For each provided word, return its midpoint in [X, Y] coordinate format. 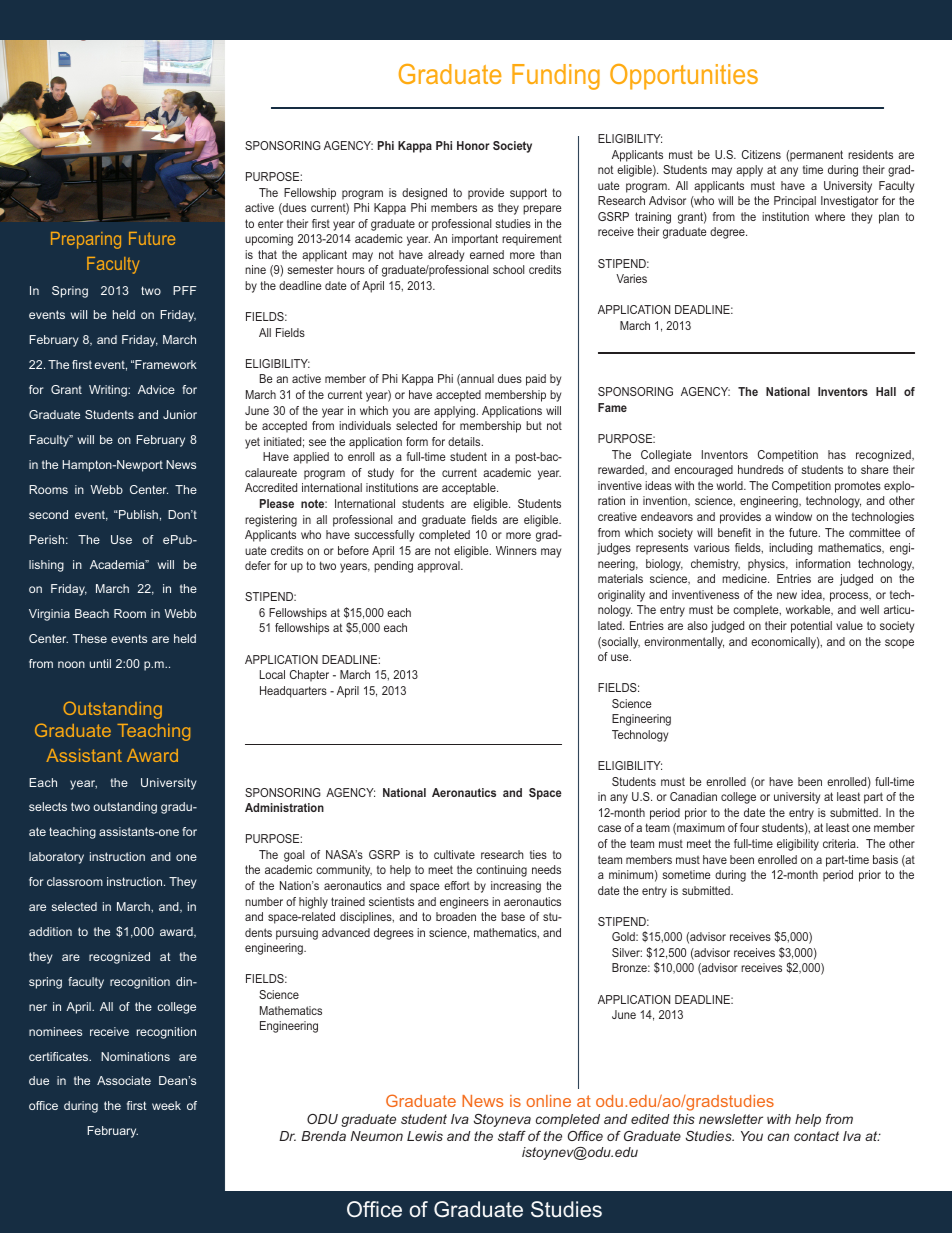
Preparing [86, 240]
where [830, 216]
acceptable [470, 489]
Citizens [761, 154]
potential [811, 627]
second [48, 514]
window [793, 516]
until [100, 663]
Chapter [309, 676]
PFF [185, 290]
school [508, 269]
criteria [840, 843]
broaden [456, 916]
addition [50, 931]
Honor [473, 145]
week [166, 1105]
